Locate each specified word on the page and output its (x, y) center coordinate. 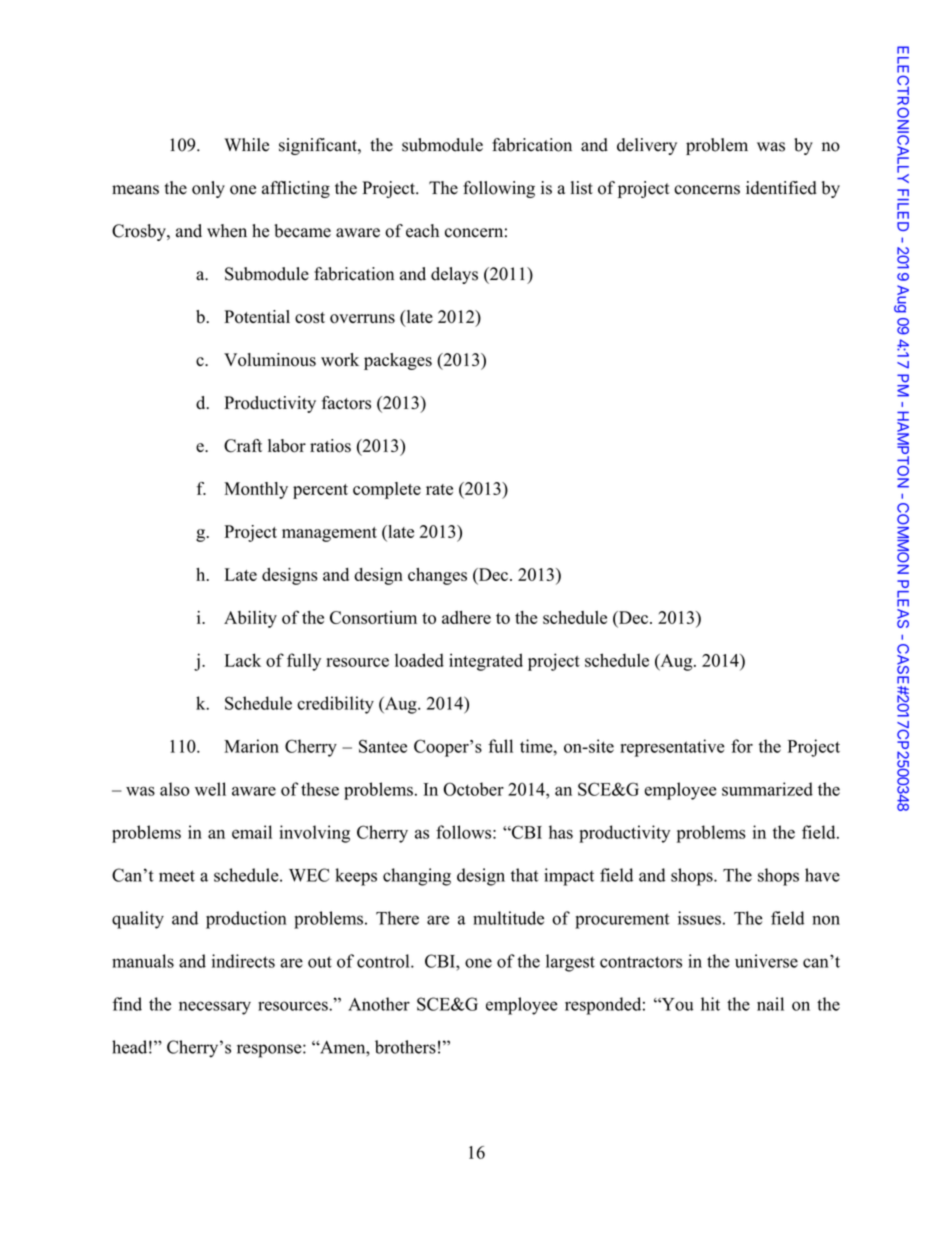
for (742, 746)
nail (770, 1004)
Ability (250, 619)
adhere (466, 617)
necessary (215, 1008)
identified (781, 188)
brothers (405, 1047)
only (208, 189)
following (499, 189)
